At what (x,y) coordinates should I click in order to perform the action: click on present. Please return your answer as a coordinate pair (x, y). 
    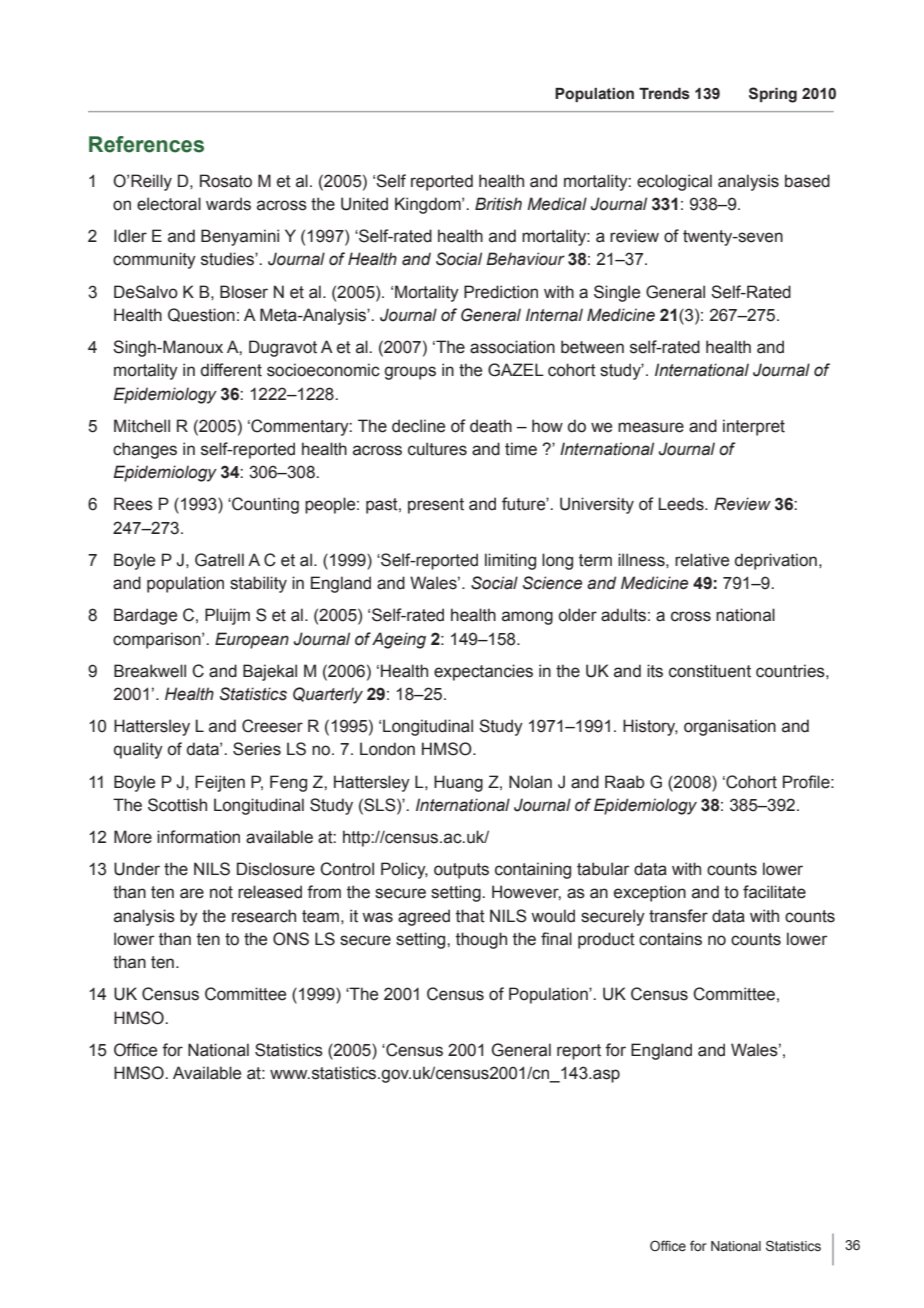
    Looking at the image, I should click on (436, 506).
